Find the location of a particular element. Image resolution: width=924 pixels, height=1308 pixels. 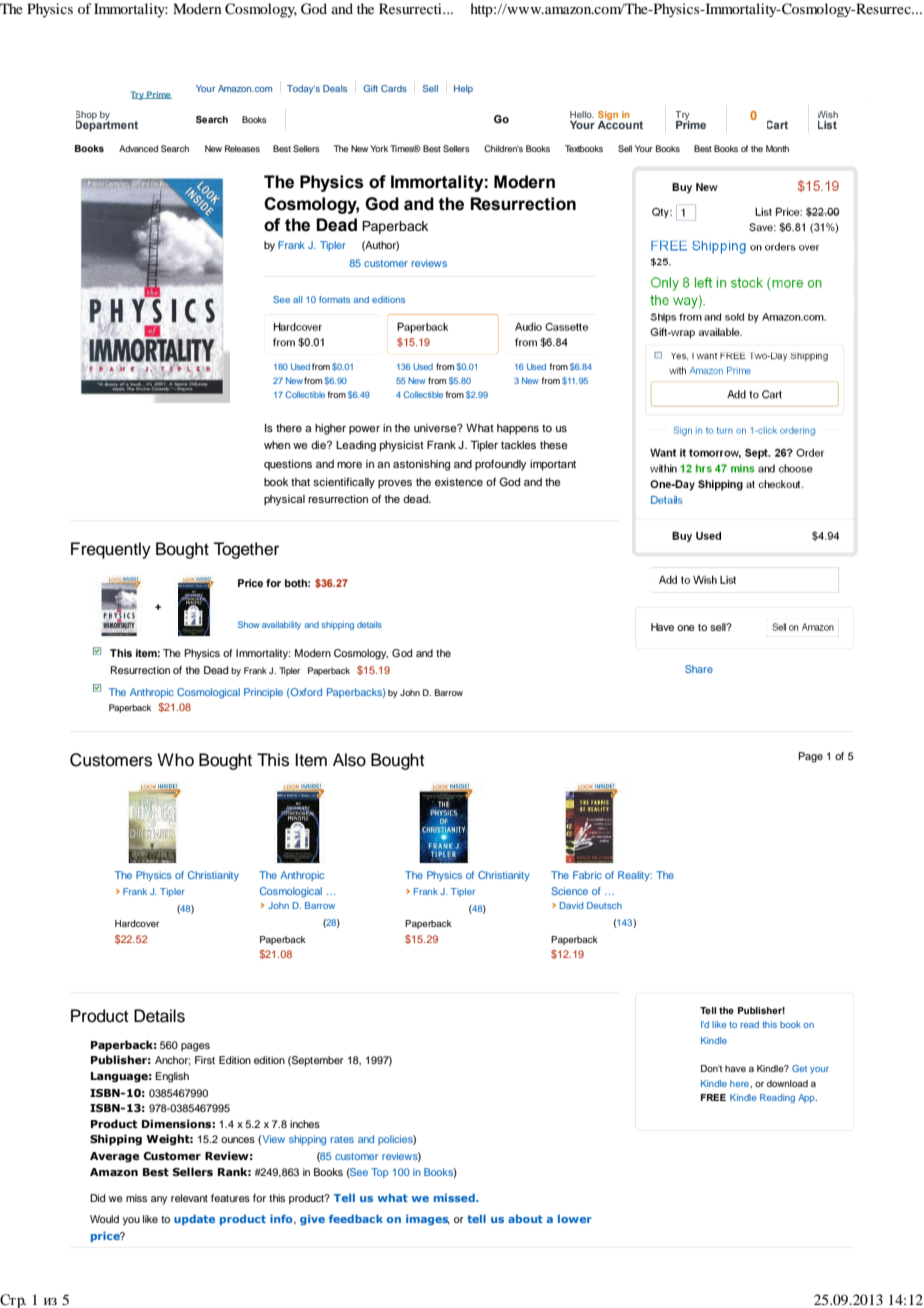

Also is located at coordinates (349, 760).
